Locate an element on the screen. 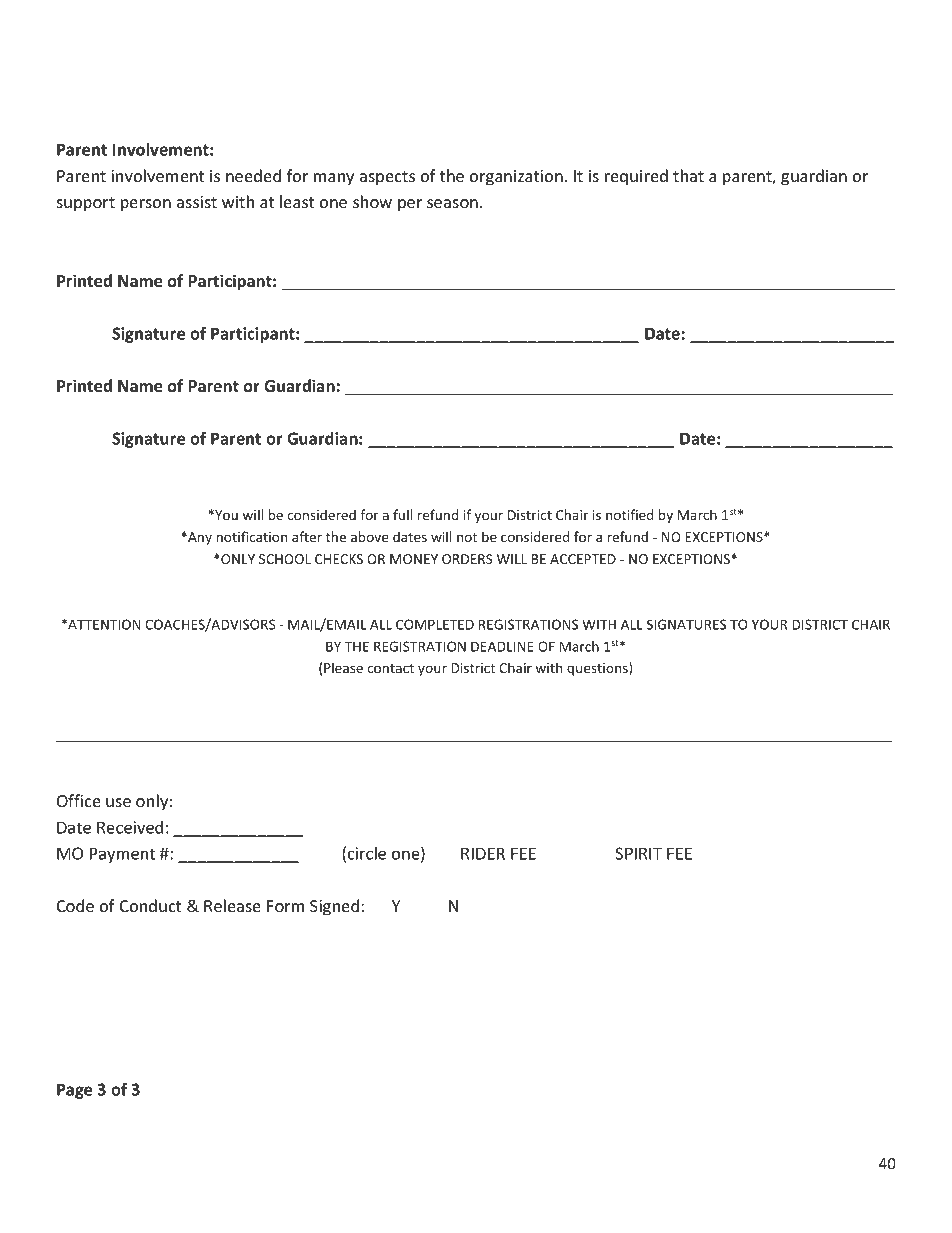  contact is located at coordinates (390, 668).
